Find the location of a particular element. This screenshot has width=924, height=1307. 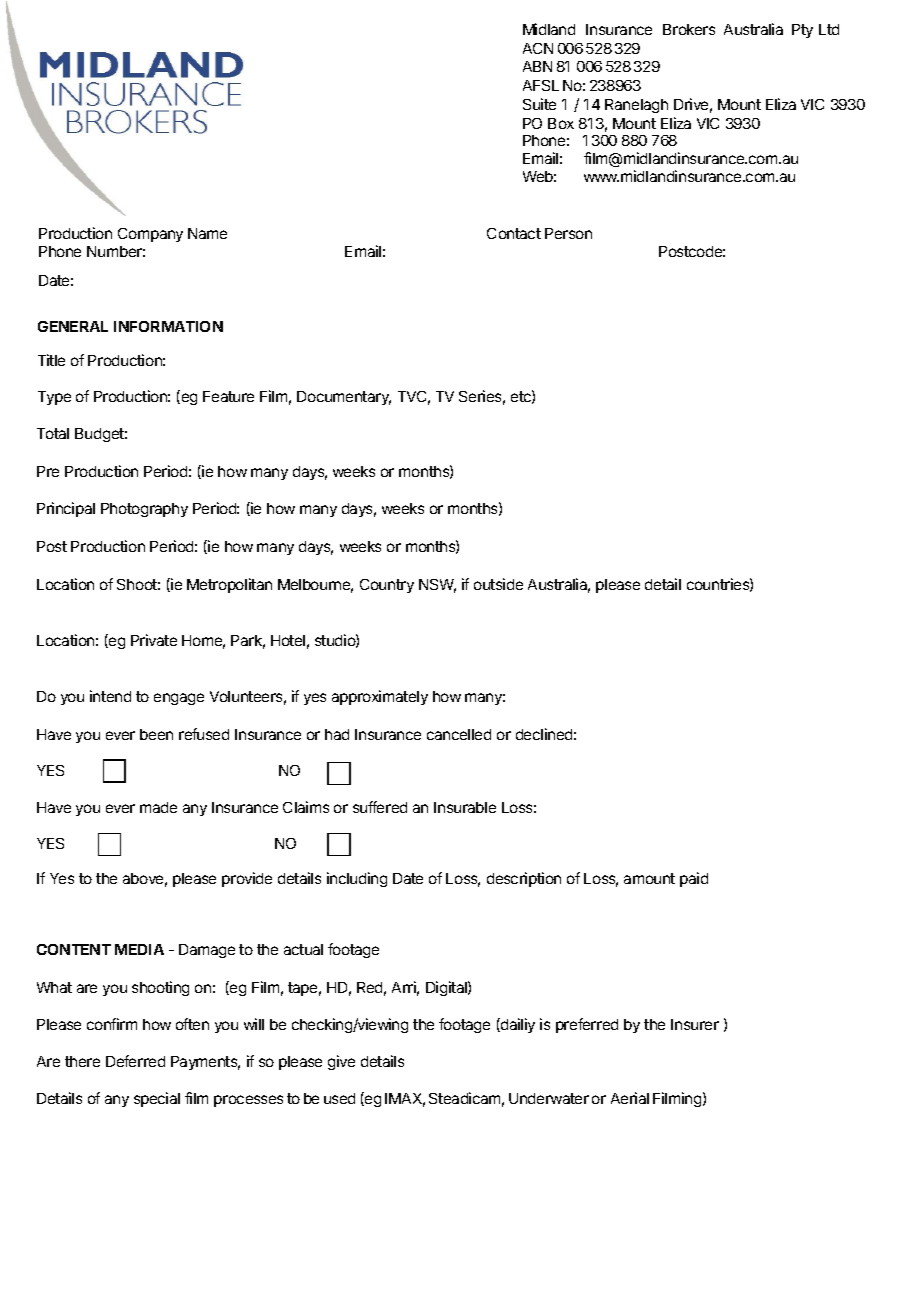

Brokers is located at coordinates (689, 29).
